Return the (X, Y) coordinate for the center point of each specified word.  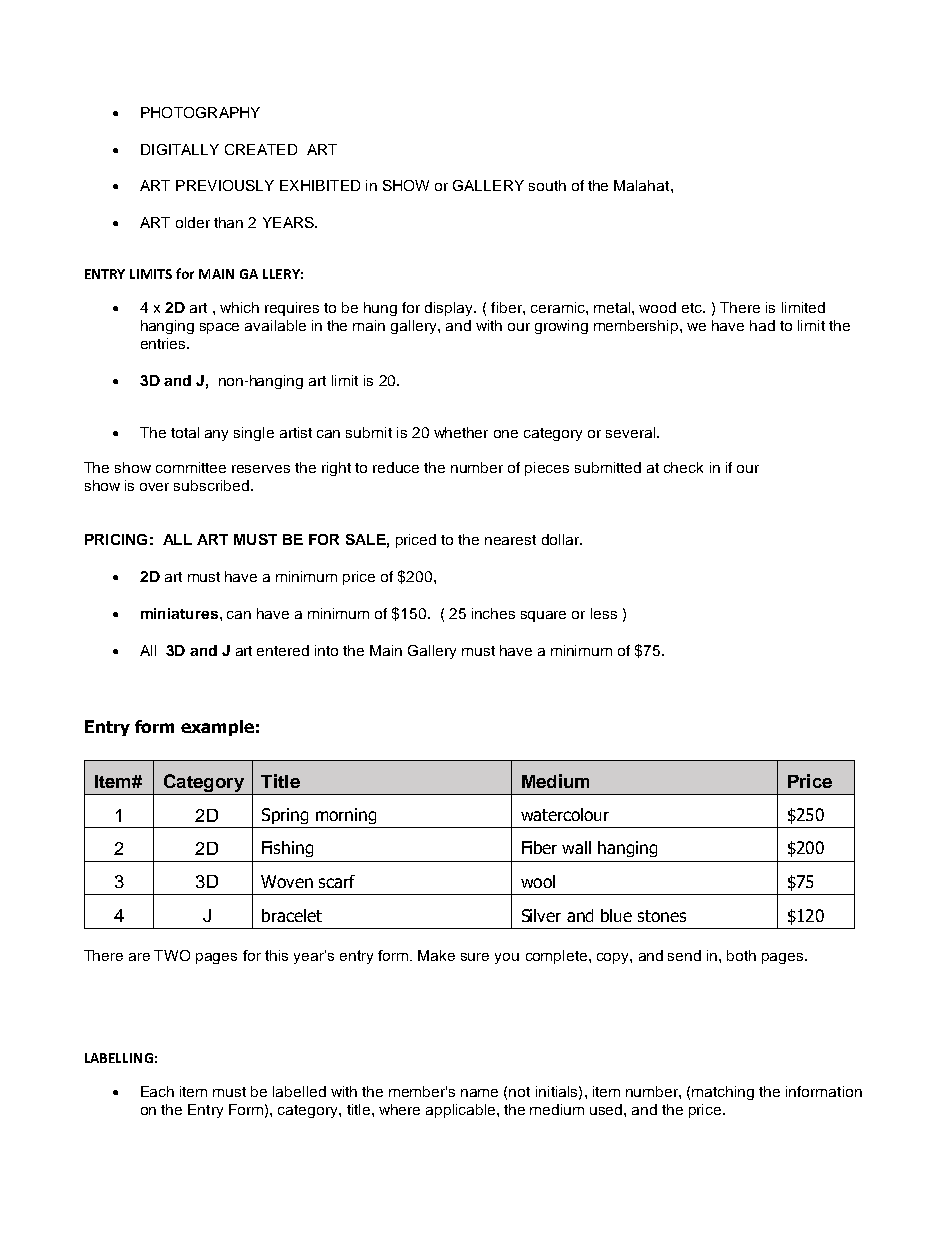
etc (693, 308)
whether (461, 432)
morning (346, 816)
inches (493, 613)
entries (164, 343)
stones (662, 916)
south (547, 185)
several (630, 432)
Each (157, 1091)
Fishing (287, 849)
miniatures (179, 613)
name (479, 1093)
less (604, 613)
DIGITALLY (180, 149)
